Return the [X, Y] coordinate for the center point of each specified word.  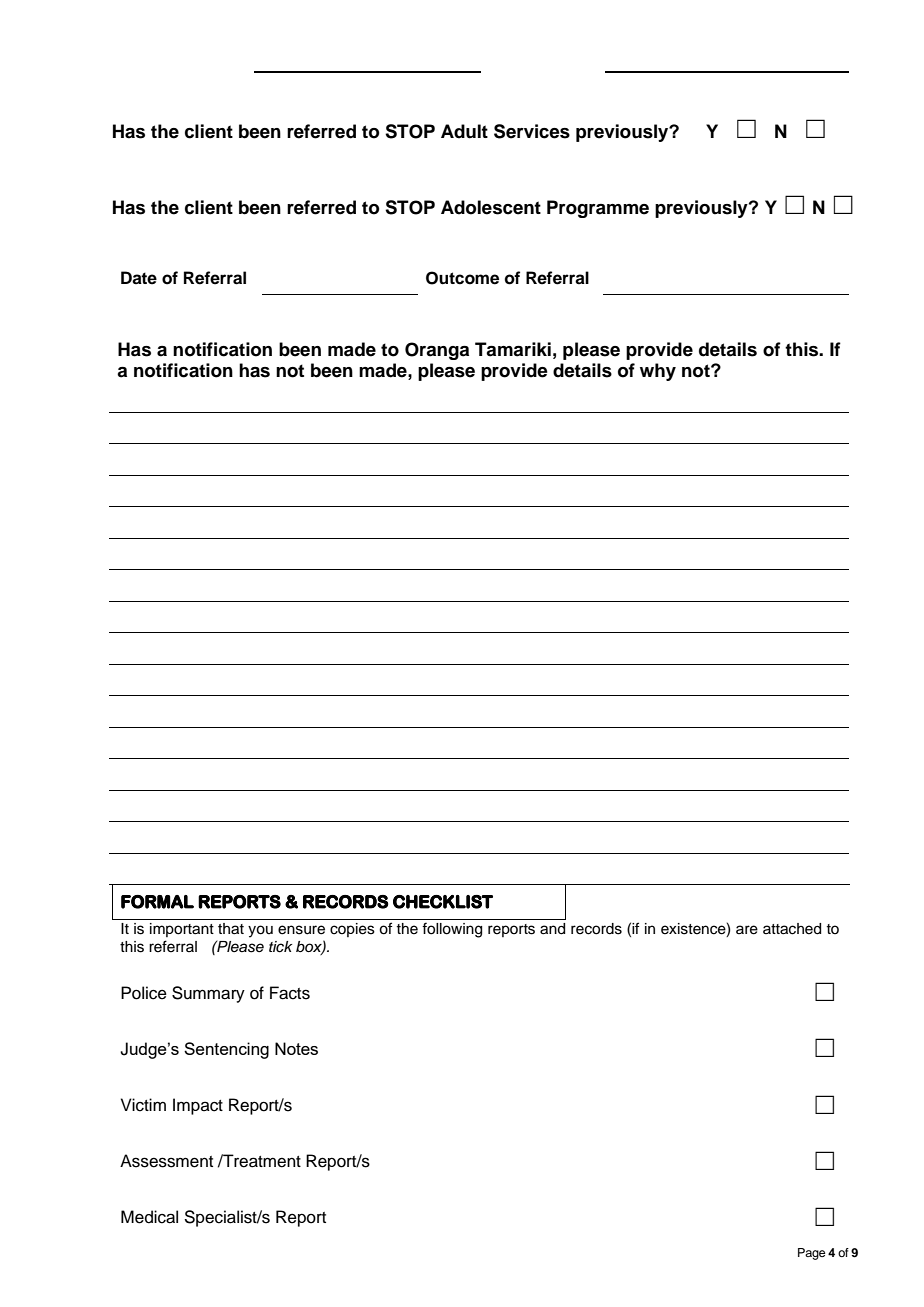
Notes [296, 1048]
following [452, 930]
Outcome [462, 278]
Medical [149, 1217]
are [747, 930]
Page [811, 1254]
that [231, 929]
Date [139, 278]
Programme [598, 209]
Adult [464, 131]
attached [792, 929]
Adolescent [491, 207]
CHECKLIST [443, 902]
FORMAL [157, 902]
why [658, 372]
